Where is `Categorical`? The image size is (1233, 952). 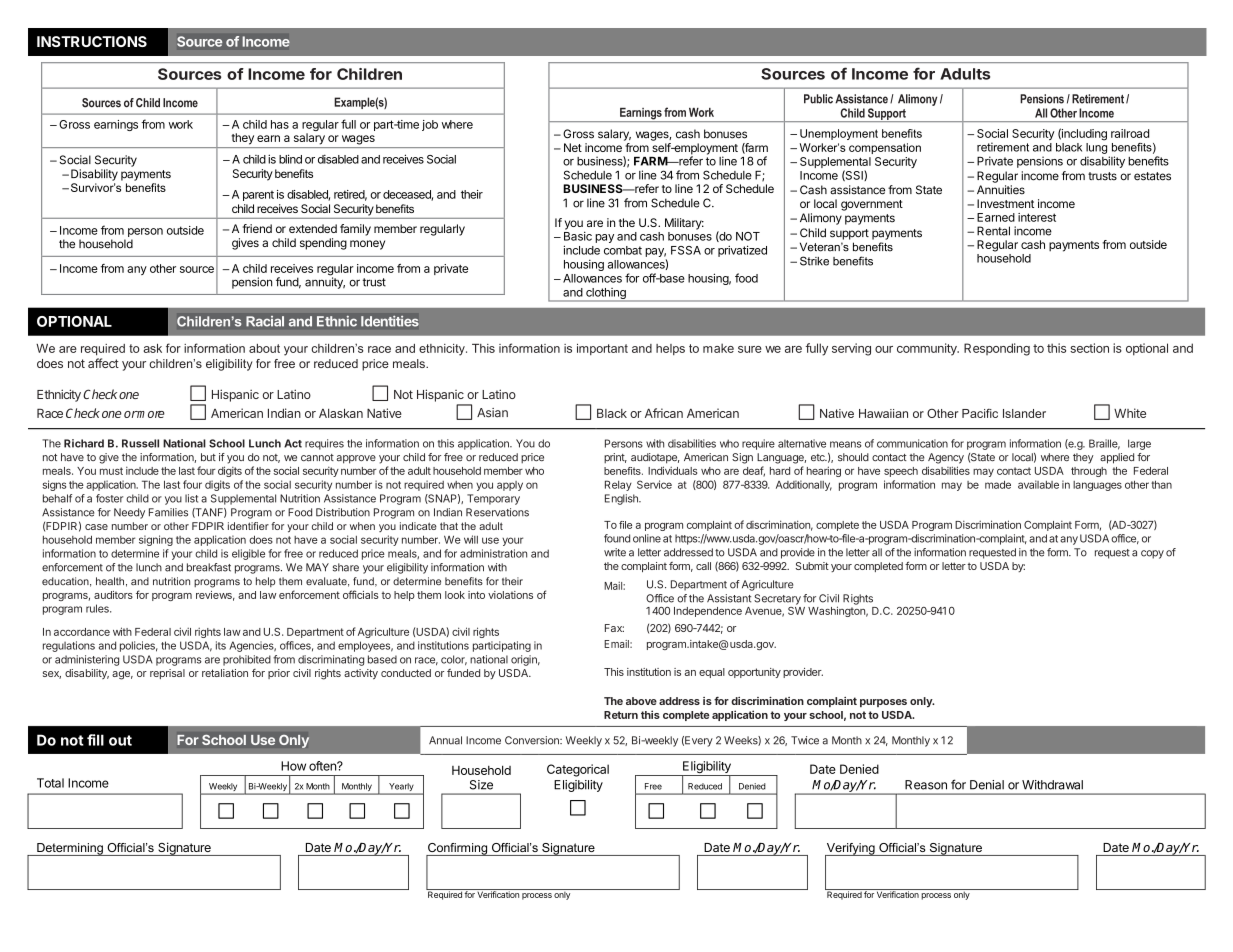 Categorical is located at coordinates (578, 770).
